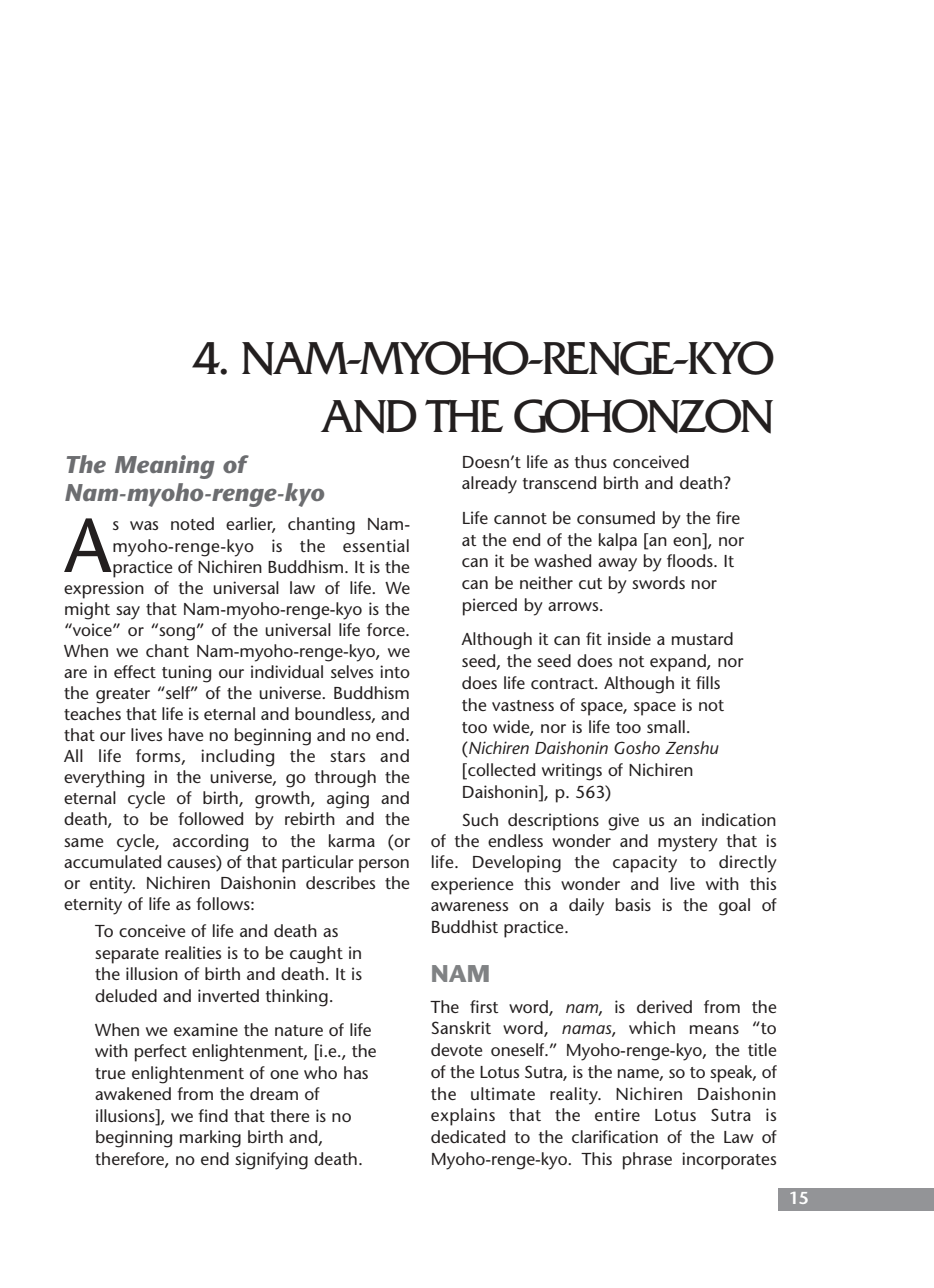 This screenshot has width=934, height=1288. Describe the element at coordinates (210, 1139) in the screenshot. I see `marking` at that location.
